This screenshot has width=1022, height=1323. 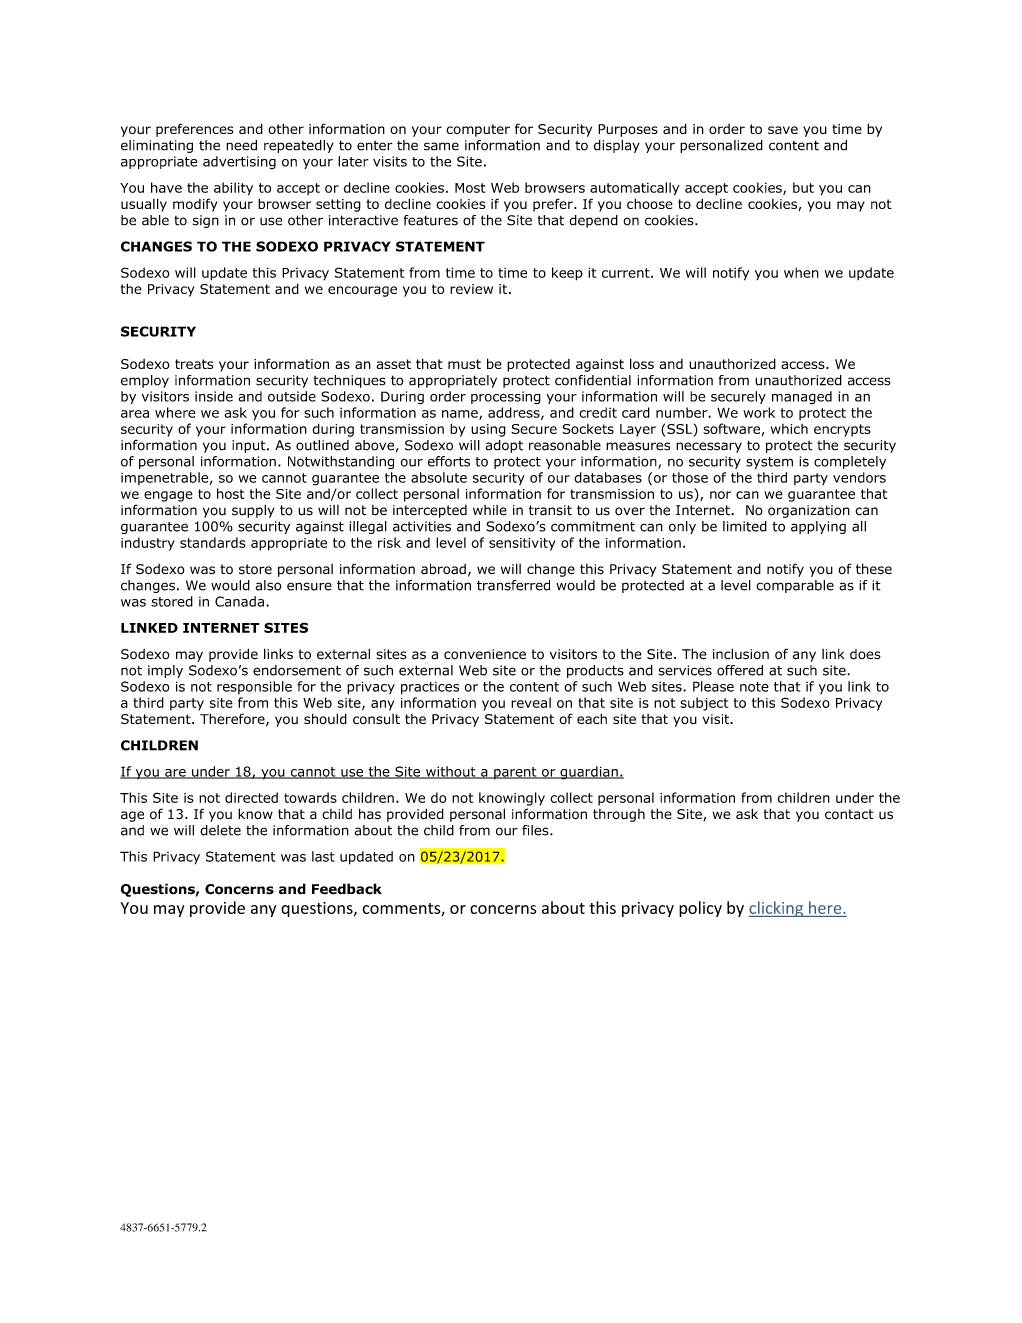 I want to click on clicking, so click(x=777, y=909).
